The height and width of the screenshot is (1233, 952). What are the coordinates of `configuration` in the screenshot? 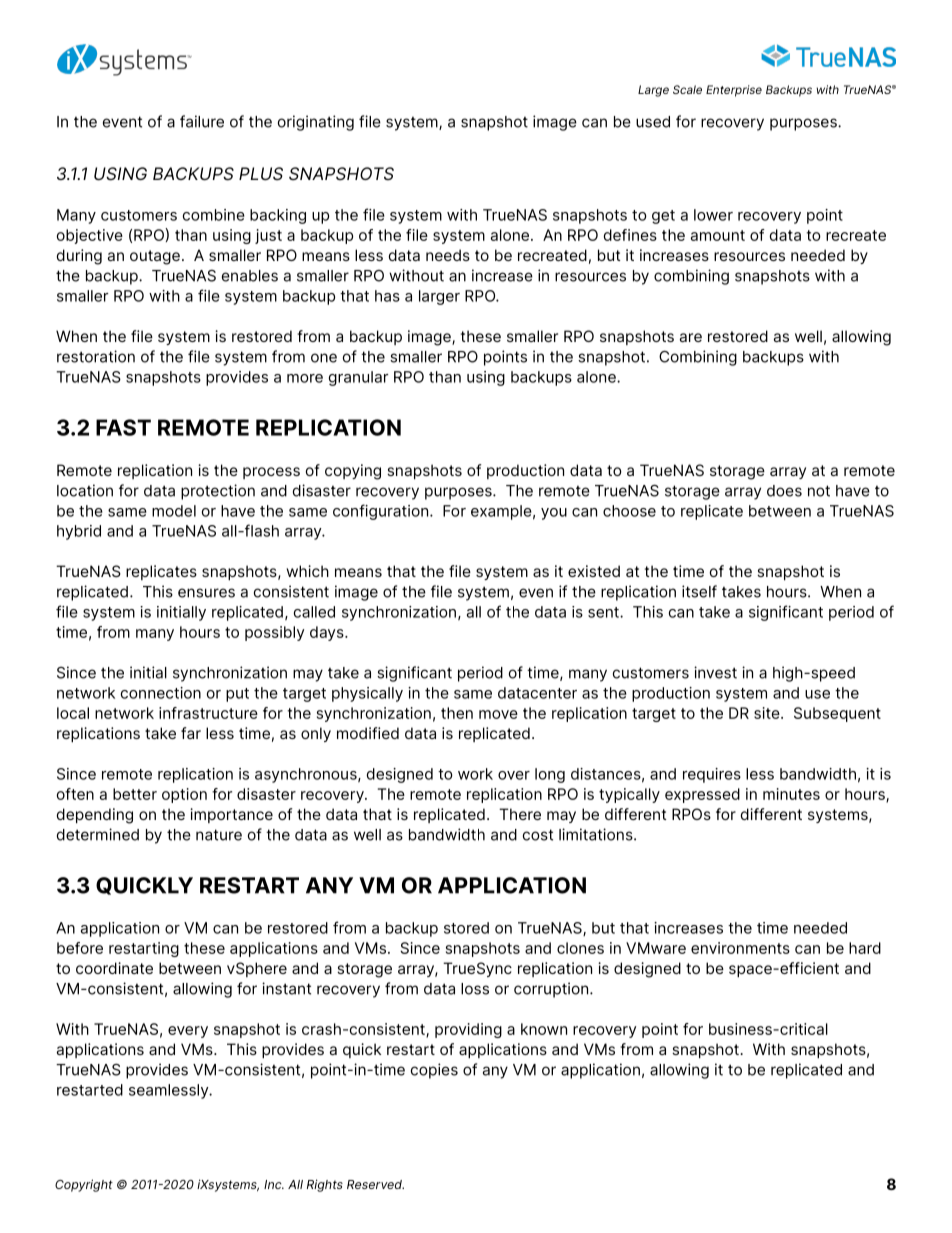 It's located at (382, 512).
